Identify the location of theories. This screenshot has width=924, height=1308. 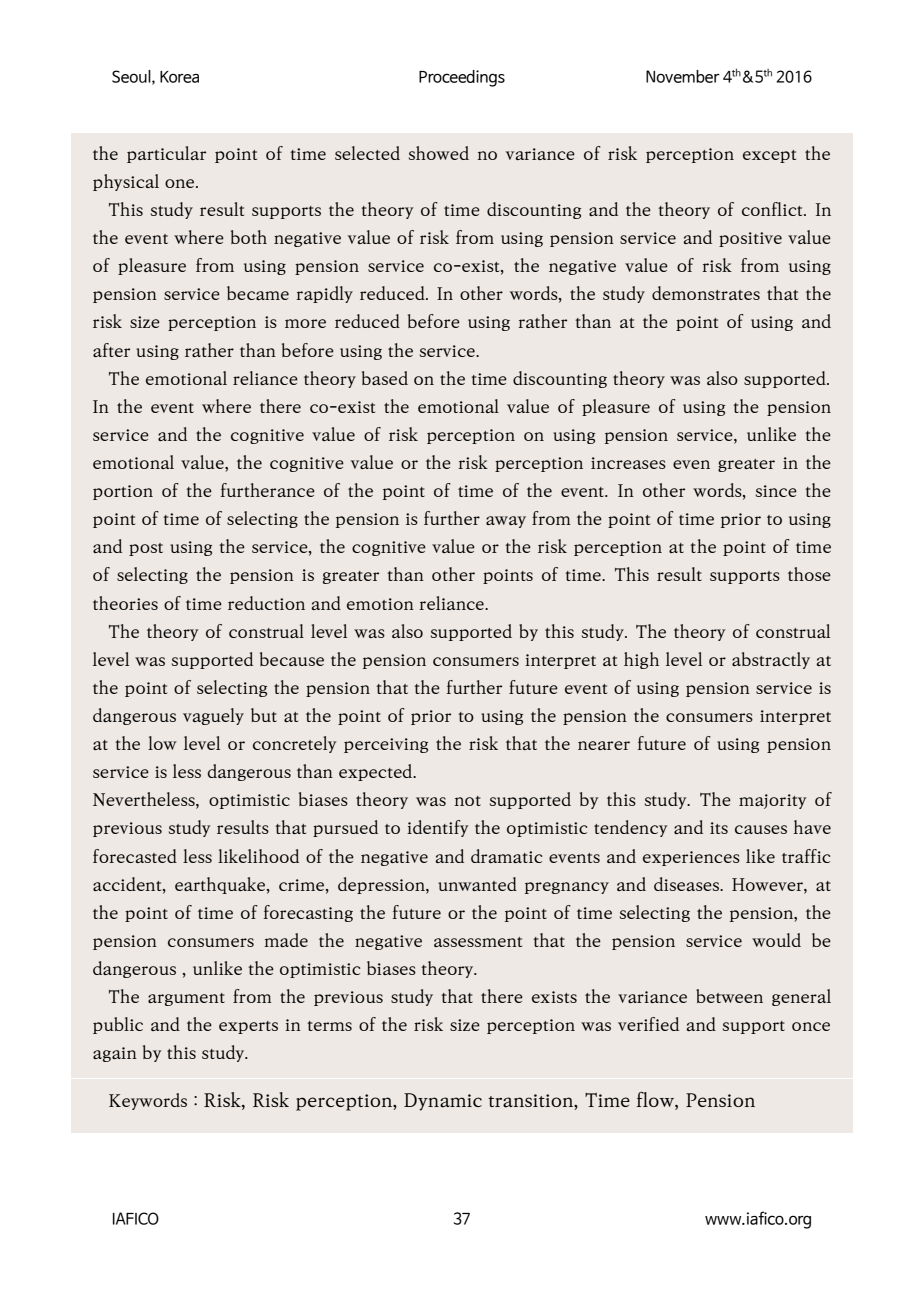
(125, 603).
